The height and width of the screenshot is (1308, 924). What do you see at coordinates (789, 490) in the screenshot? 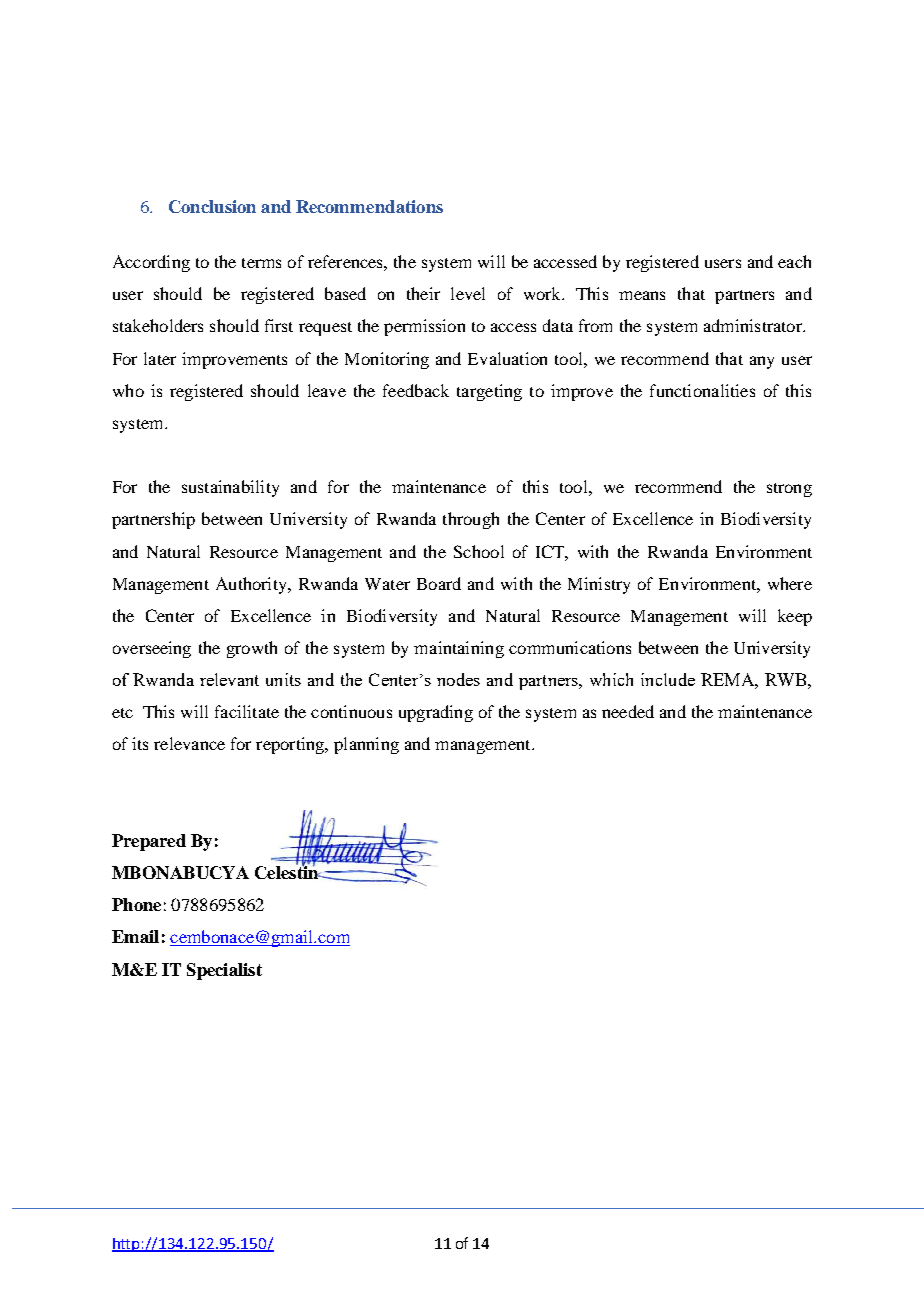
I see `strong` at bounding box center [789, 490].
